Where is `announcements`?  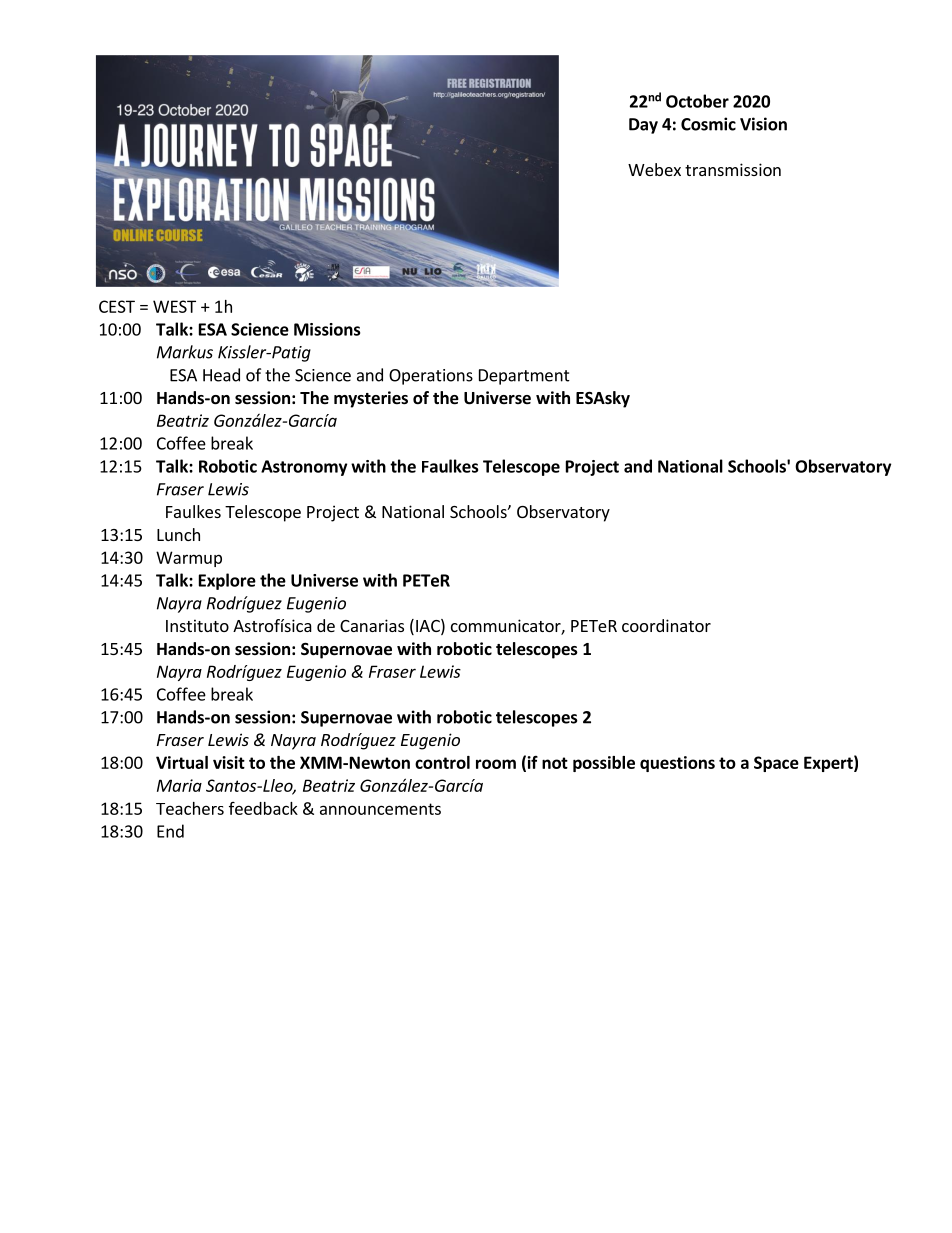 announcements is located at coordinates (380, 809).
